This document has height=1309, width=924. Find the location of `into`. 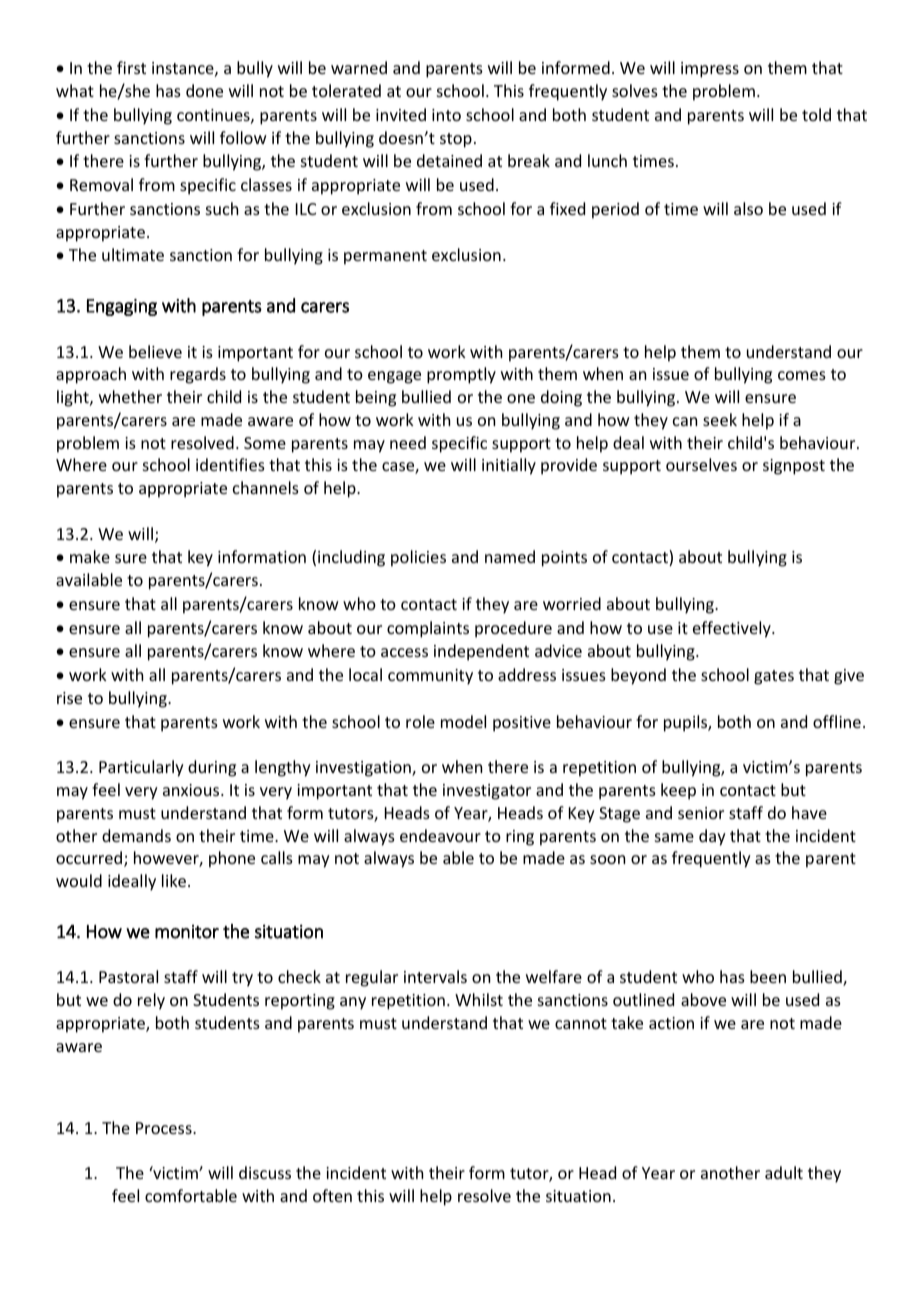

into is located at coordinates (446, 115).
